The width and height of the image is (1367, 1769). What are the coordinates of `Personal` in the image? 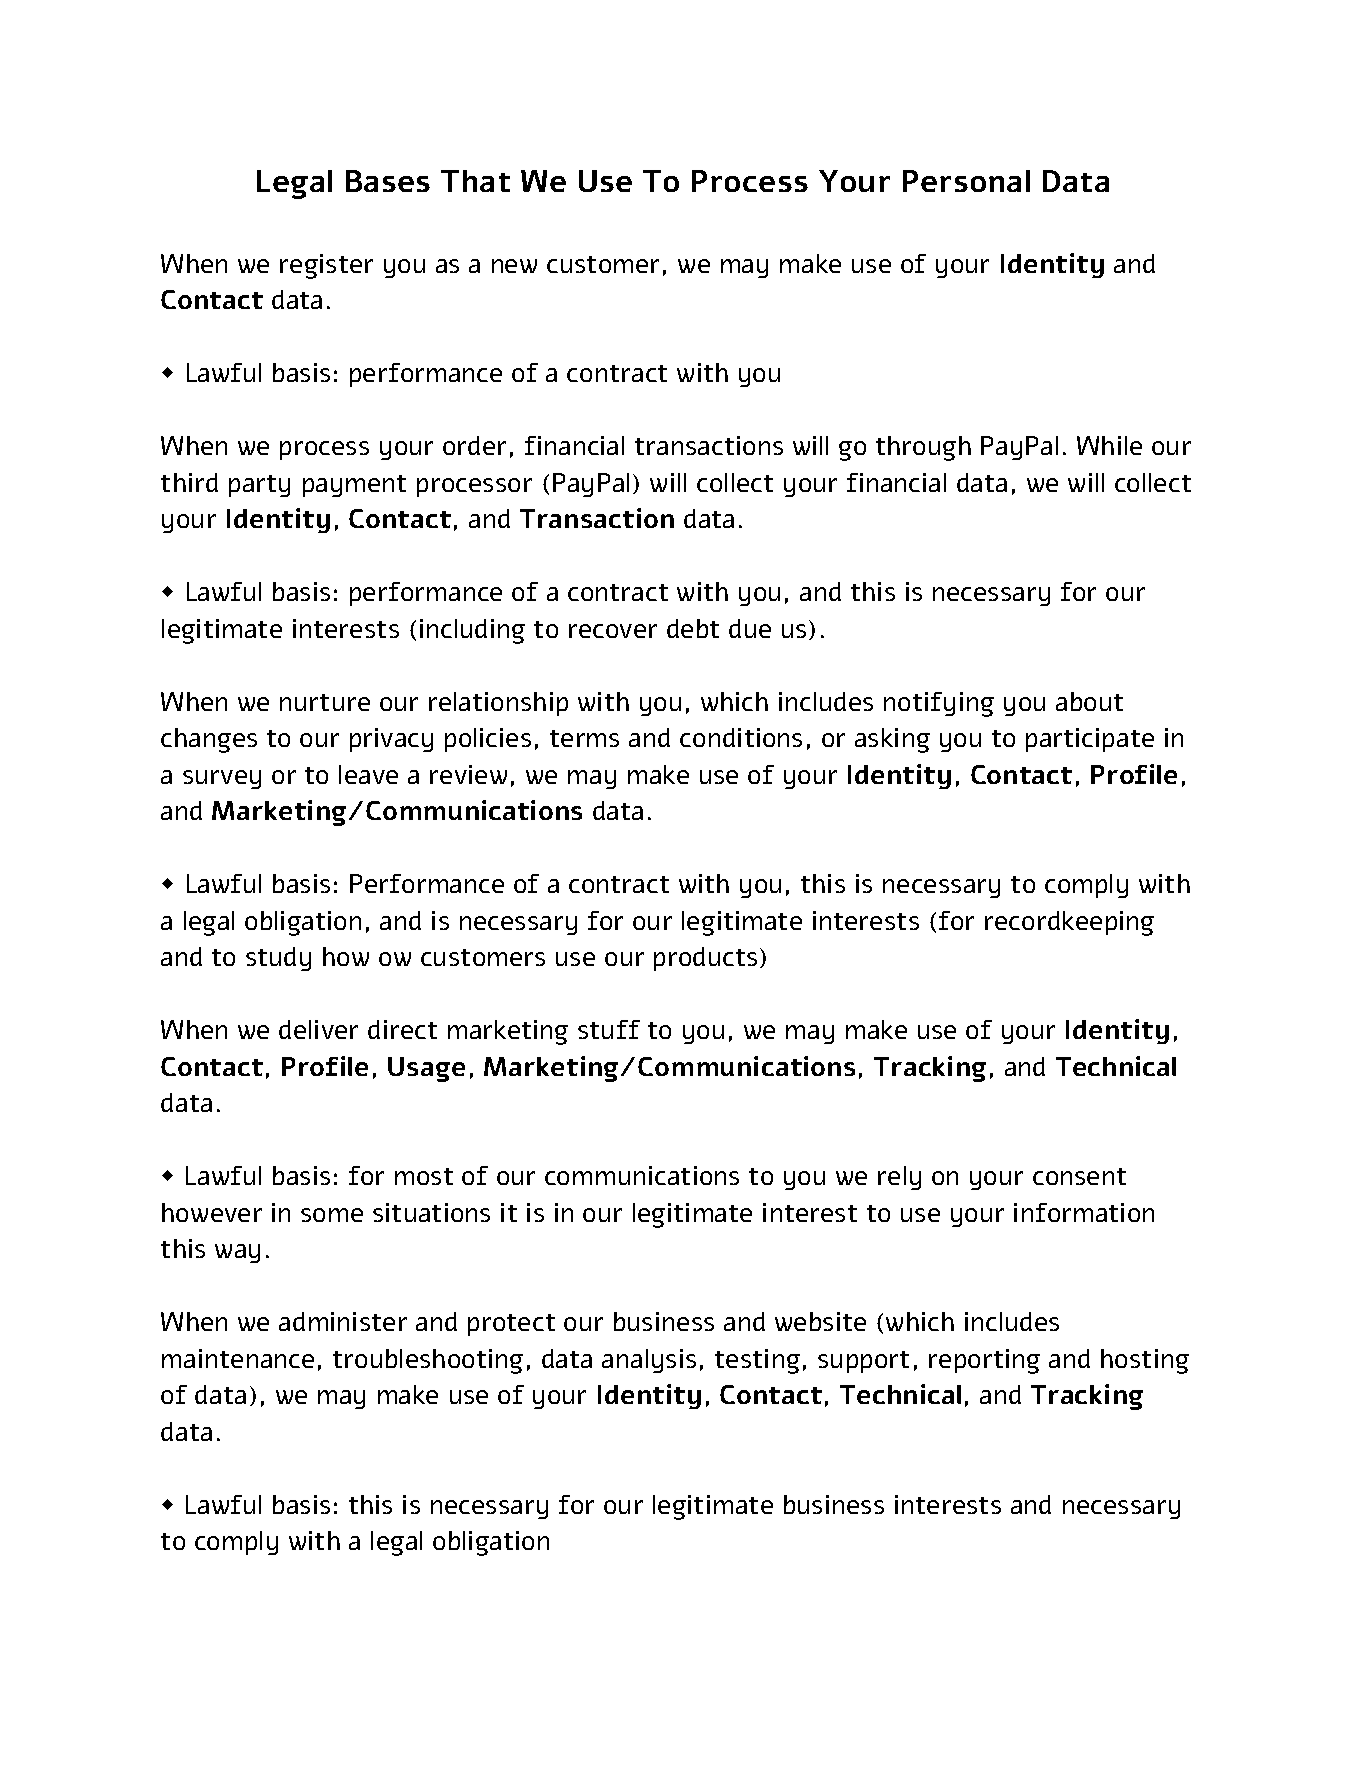 It's located at (966, 181).
